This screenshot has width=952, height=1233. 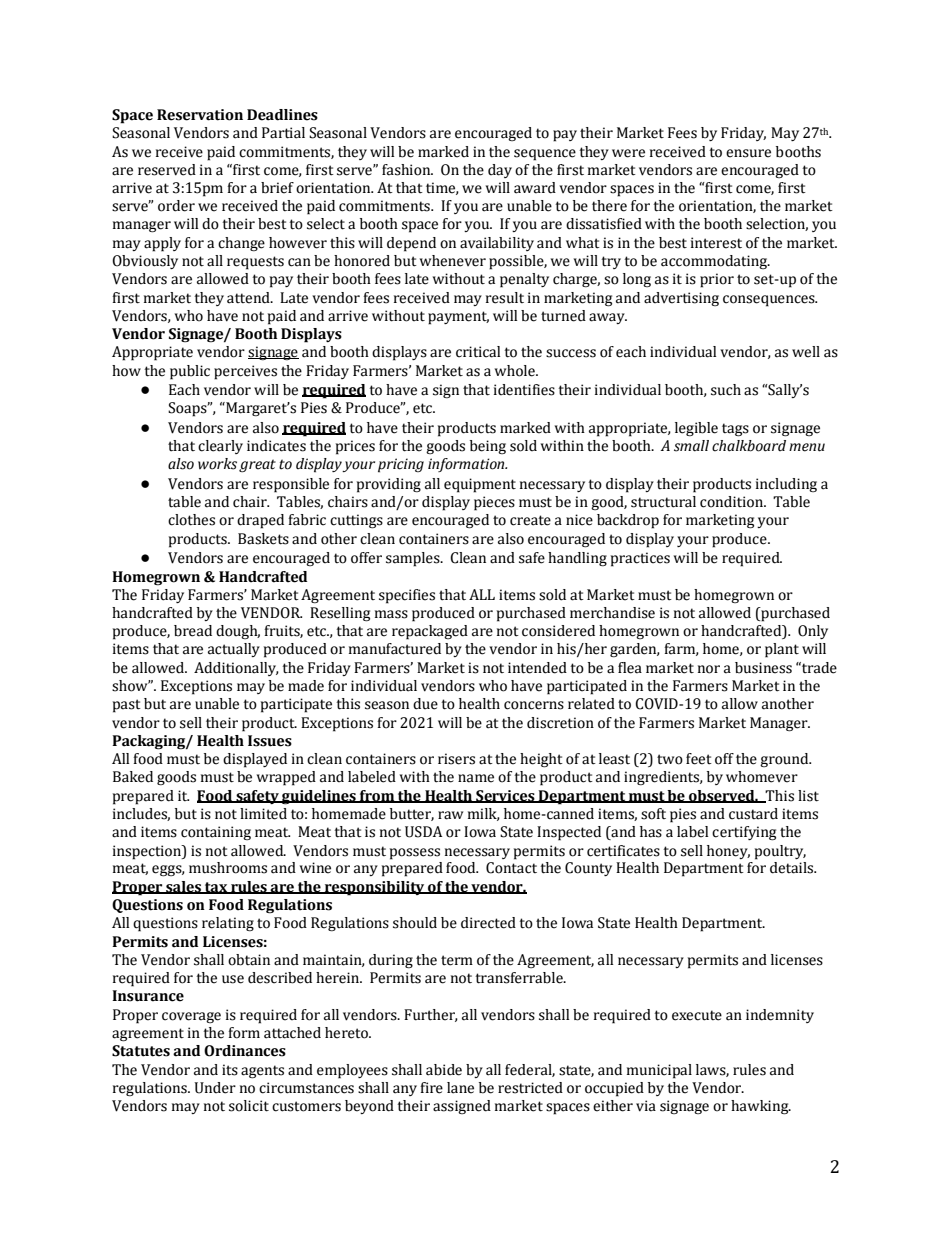 What do you see at coordinates (407, 170) in the screenshot?
I see `fashion` at bounding box center [407, 170].
